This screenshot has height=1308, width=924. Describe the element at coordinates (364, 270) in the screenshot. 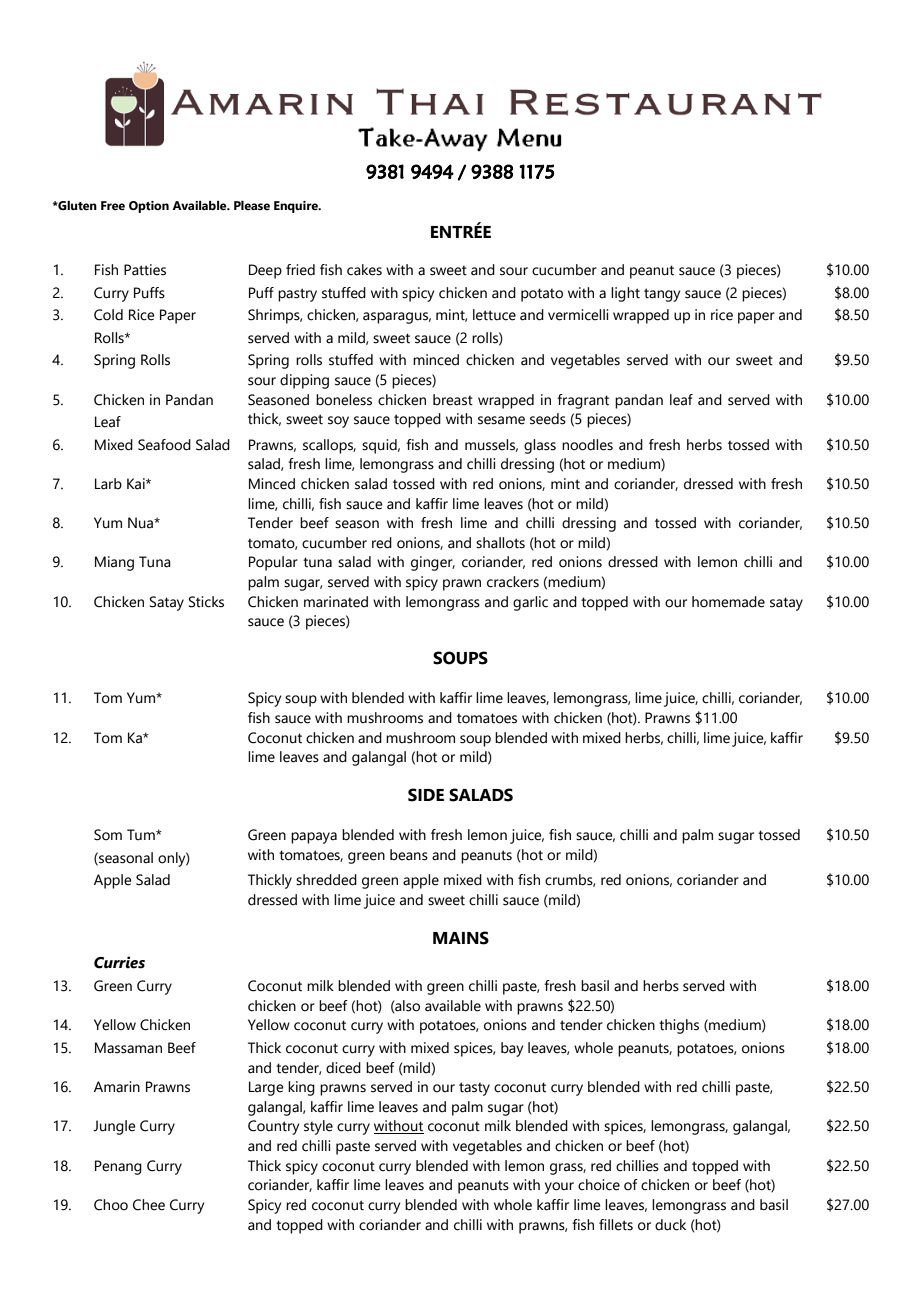

I see `cakes` at that location.
